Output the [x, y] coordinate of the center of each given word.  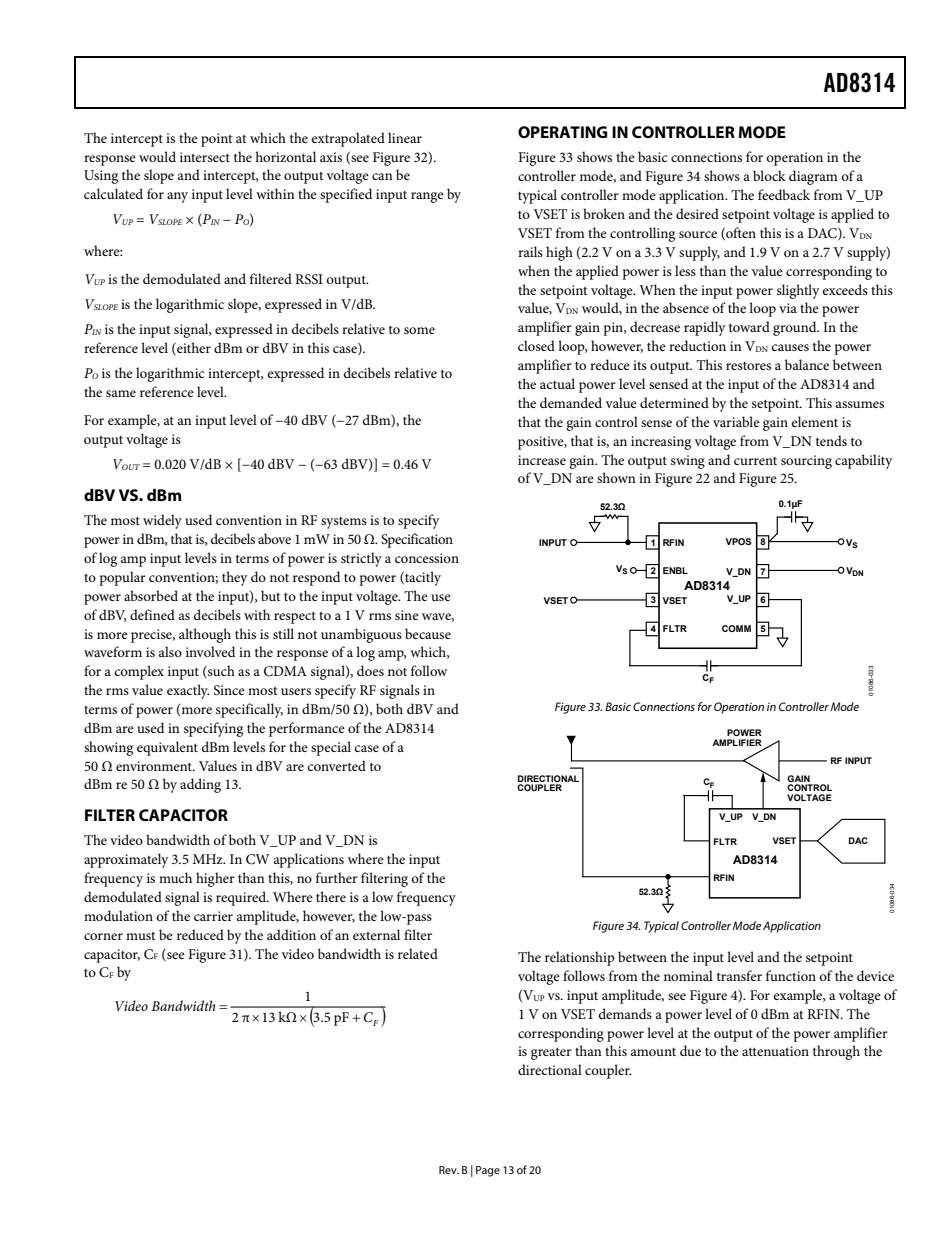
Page [488, 1171]
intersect [205, 157]
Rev [449, 1170]
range [427, 197]
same [121, 393]
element [814, 421]
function [791, 975]
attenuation [775, 1051]
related [418, 953]
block [769, 175]
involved [210, 651]
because [428, 633]
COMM [736, 628]
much [175, 877]
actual [557, 383]
